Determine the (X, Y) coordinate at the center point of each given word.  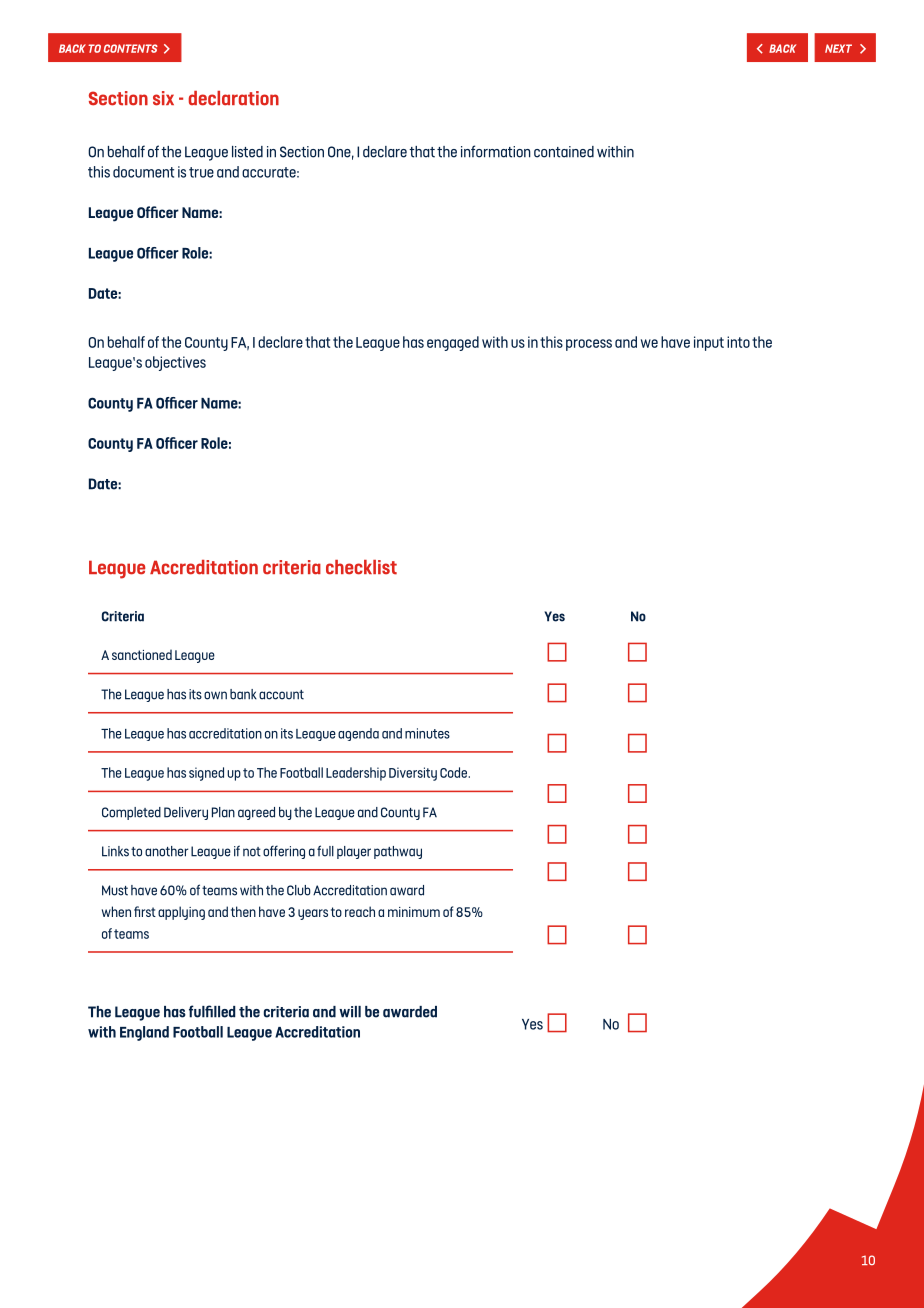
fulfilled (212, 1011)
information (496, 151)
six (163, 98)
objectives (175, 363)
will (350, 1012)
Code (455, 772)
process (589, 345)
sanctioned (142, 654)
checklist (361, 567)
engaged (453, 343)
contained (564, 152)
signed (206, 774)
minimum (414, 912)
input (709, 343)
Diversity (413, 774)
